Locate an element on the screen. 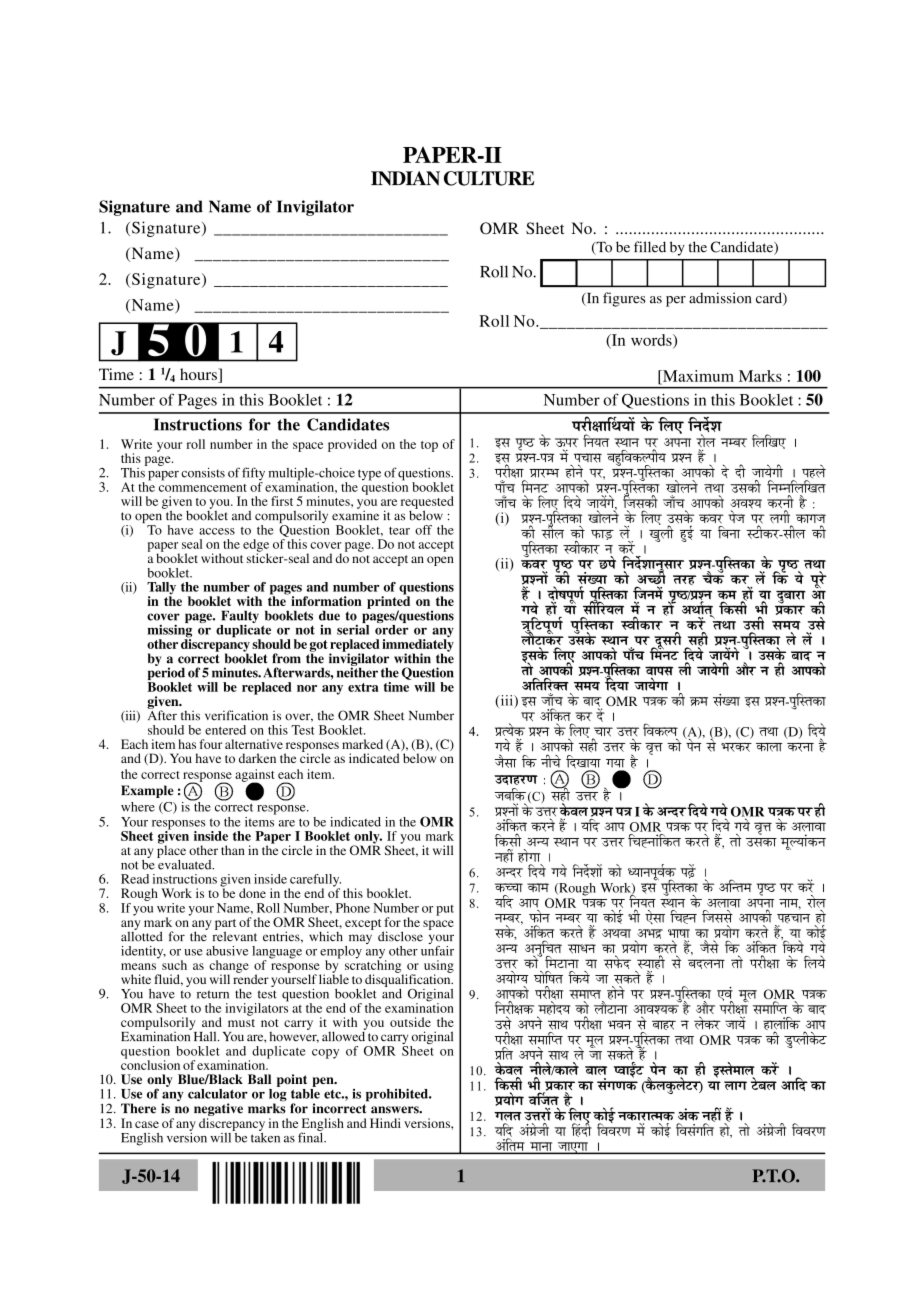 The height and width of the screenshot is (1308, 924). order is located at coordinates (392, 630).
